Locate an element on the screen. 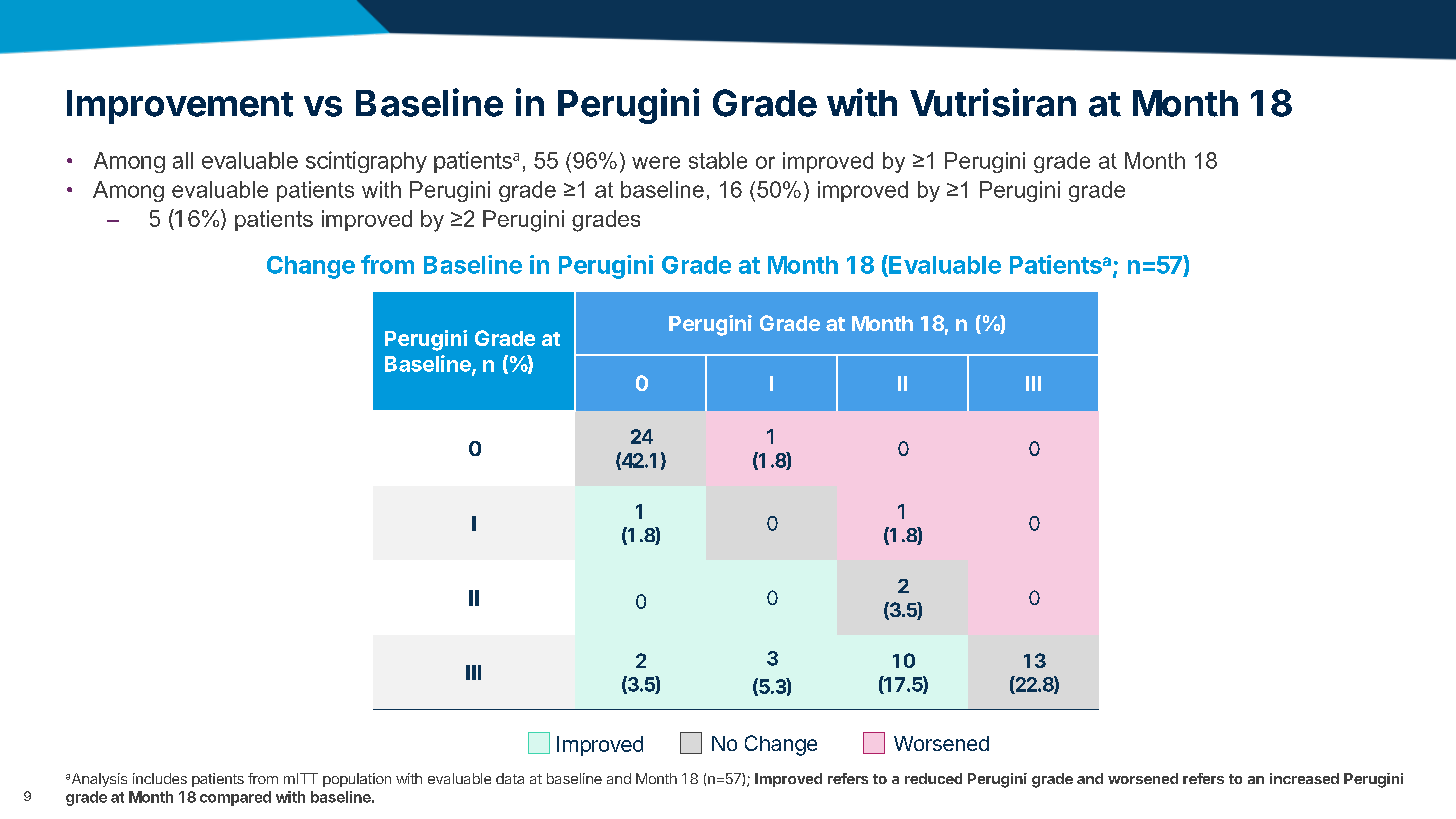  increased is located at coordinates (1304, 778).
